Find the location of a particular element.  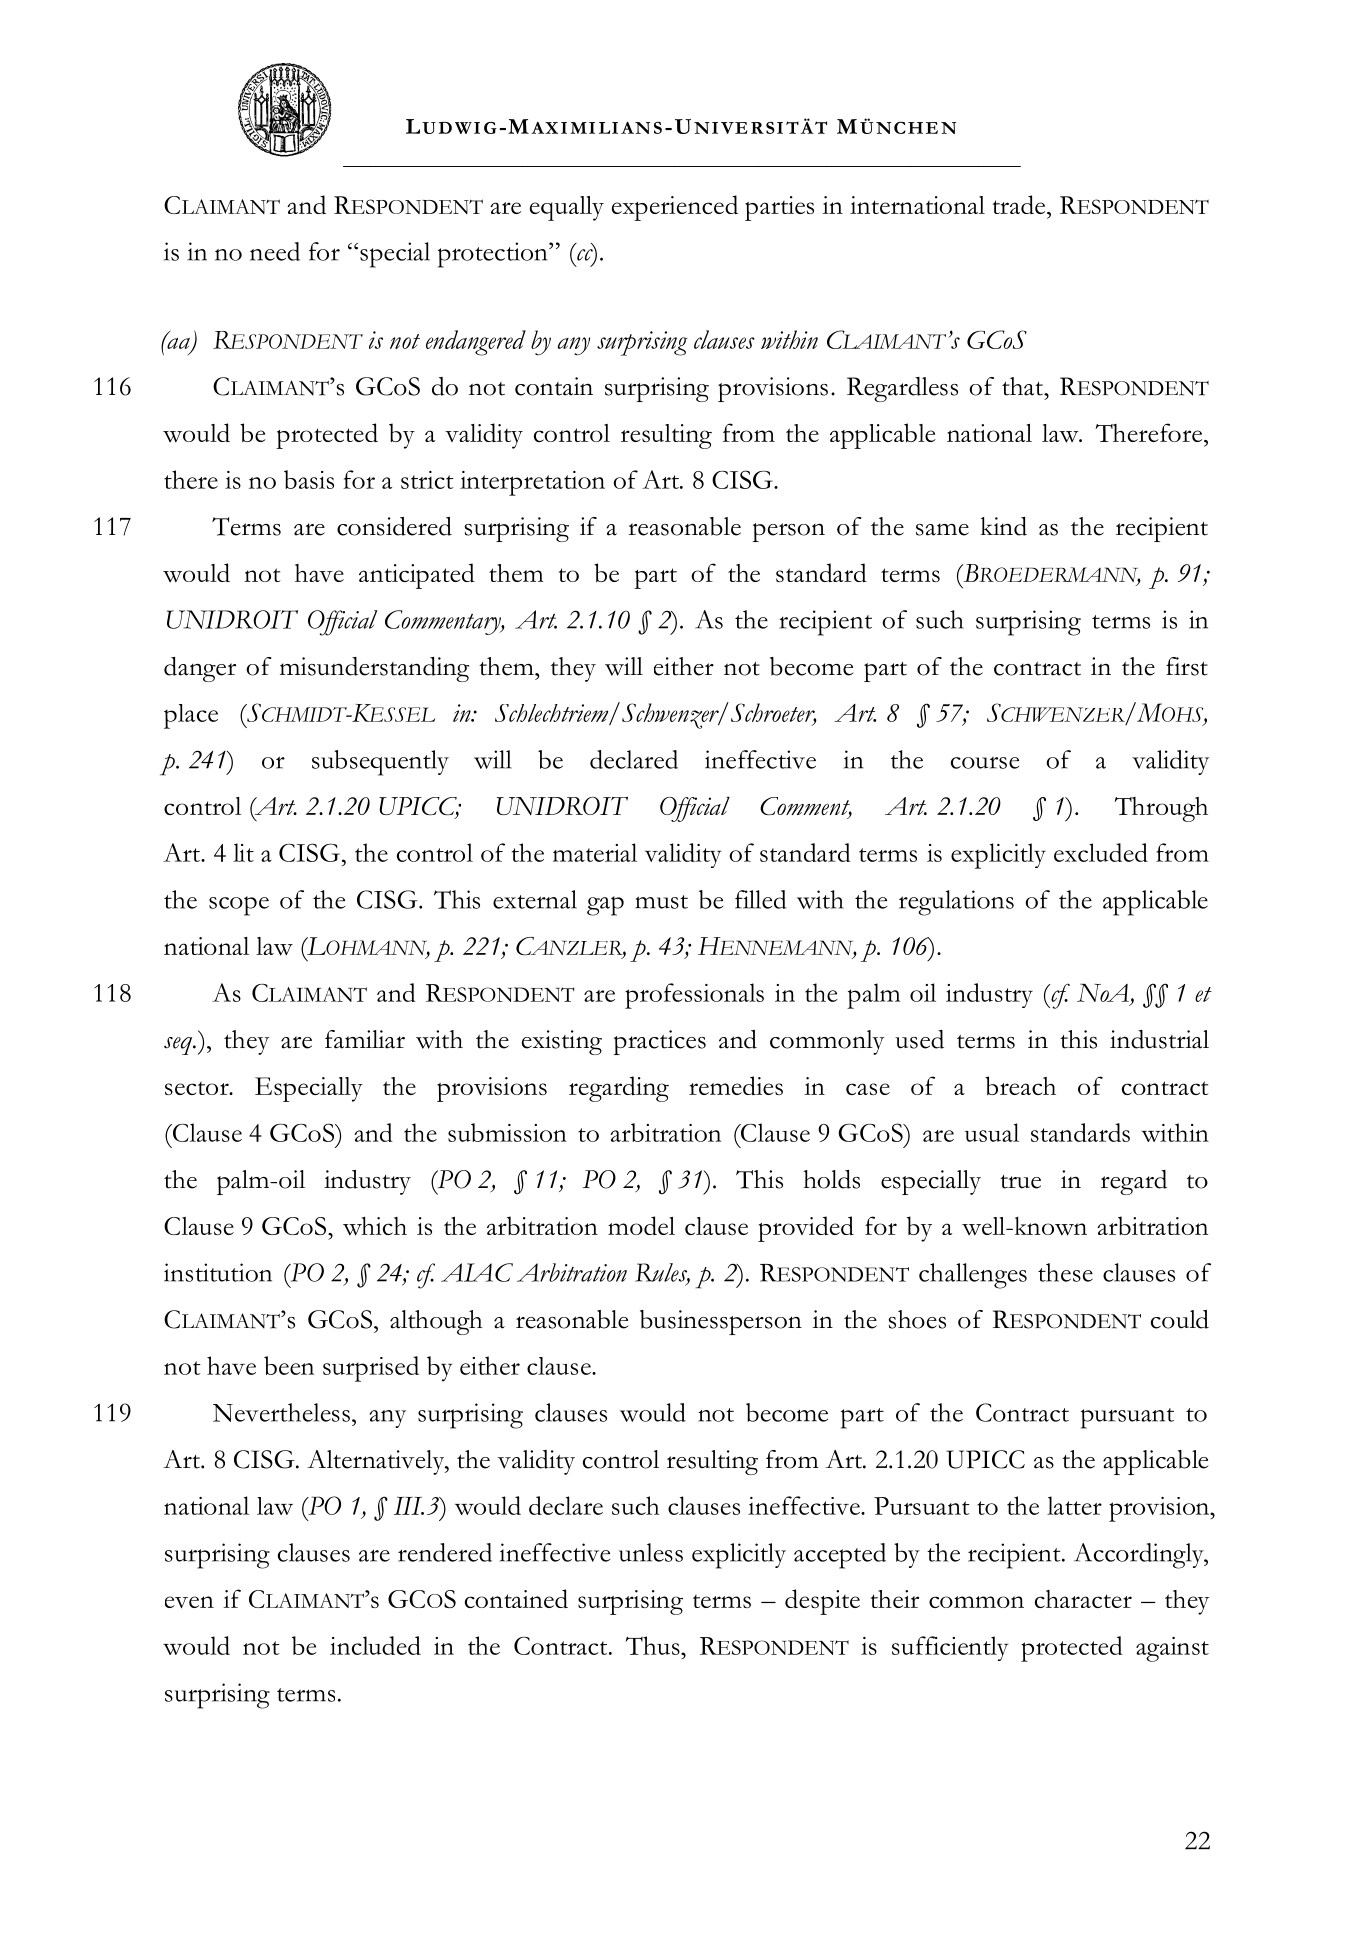

experienced is located at coordinates (675, 208).
